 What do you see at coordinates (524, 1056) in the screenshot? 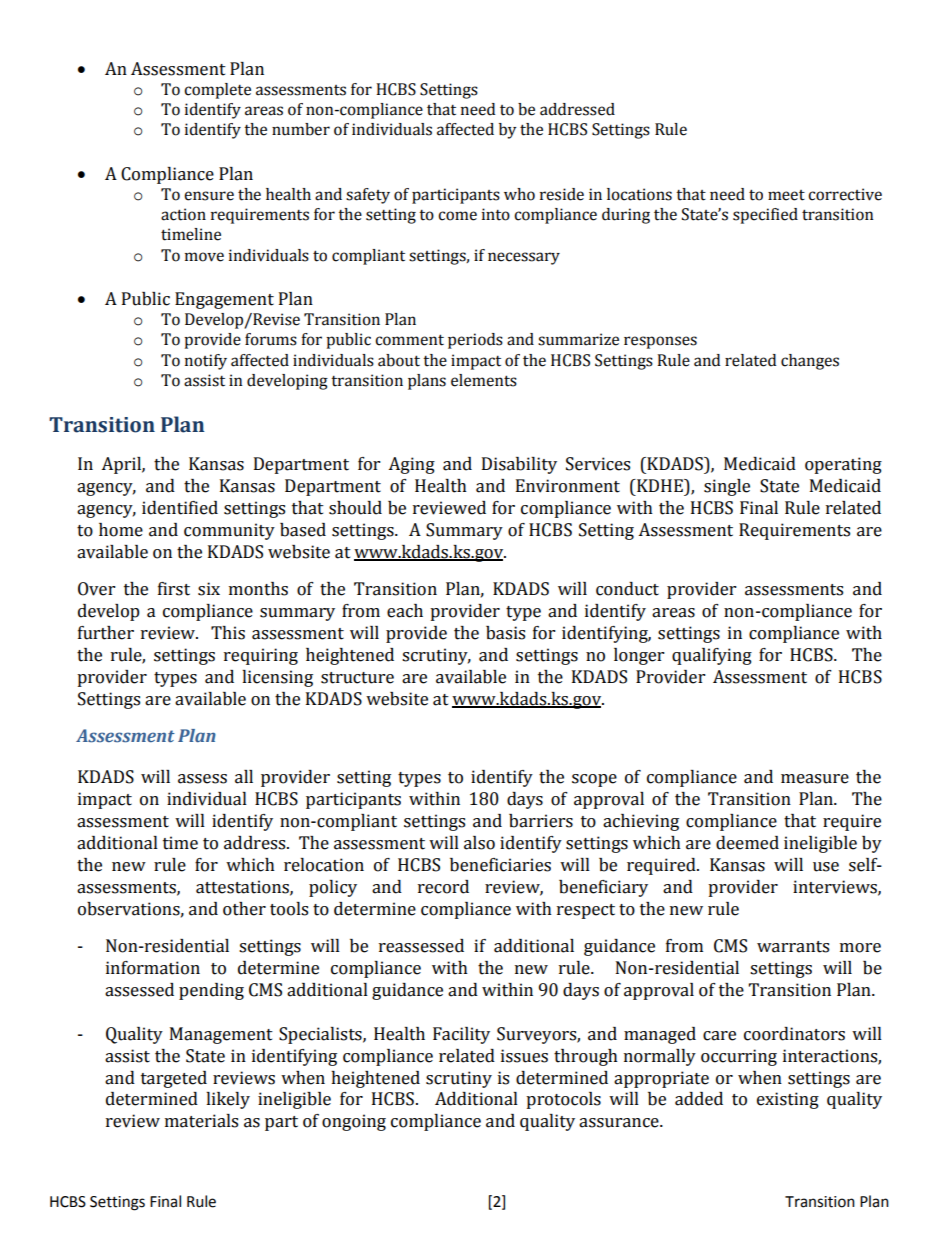
I see `issues` at bounding box center [524, 1056].
